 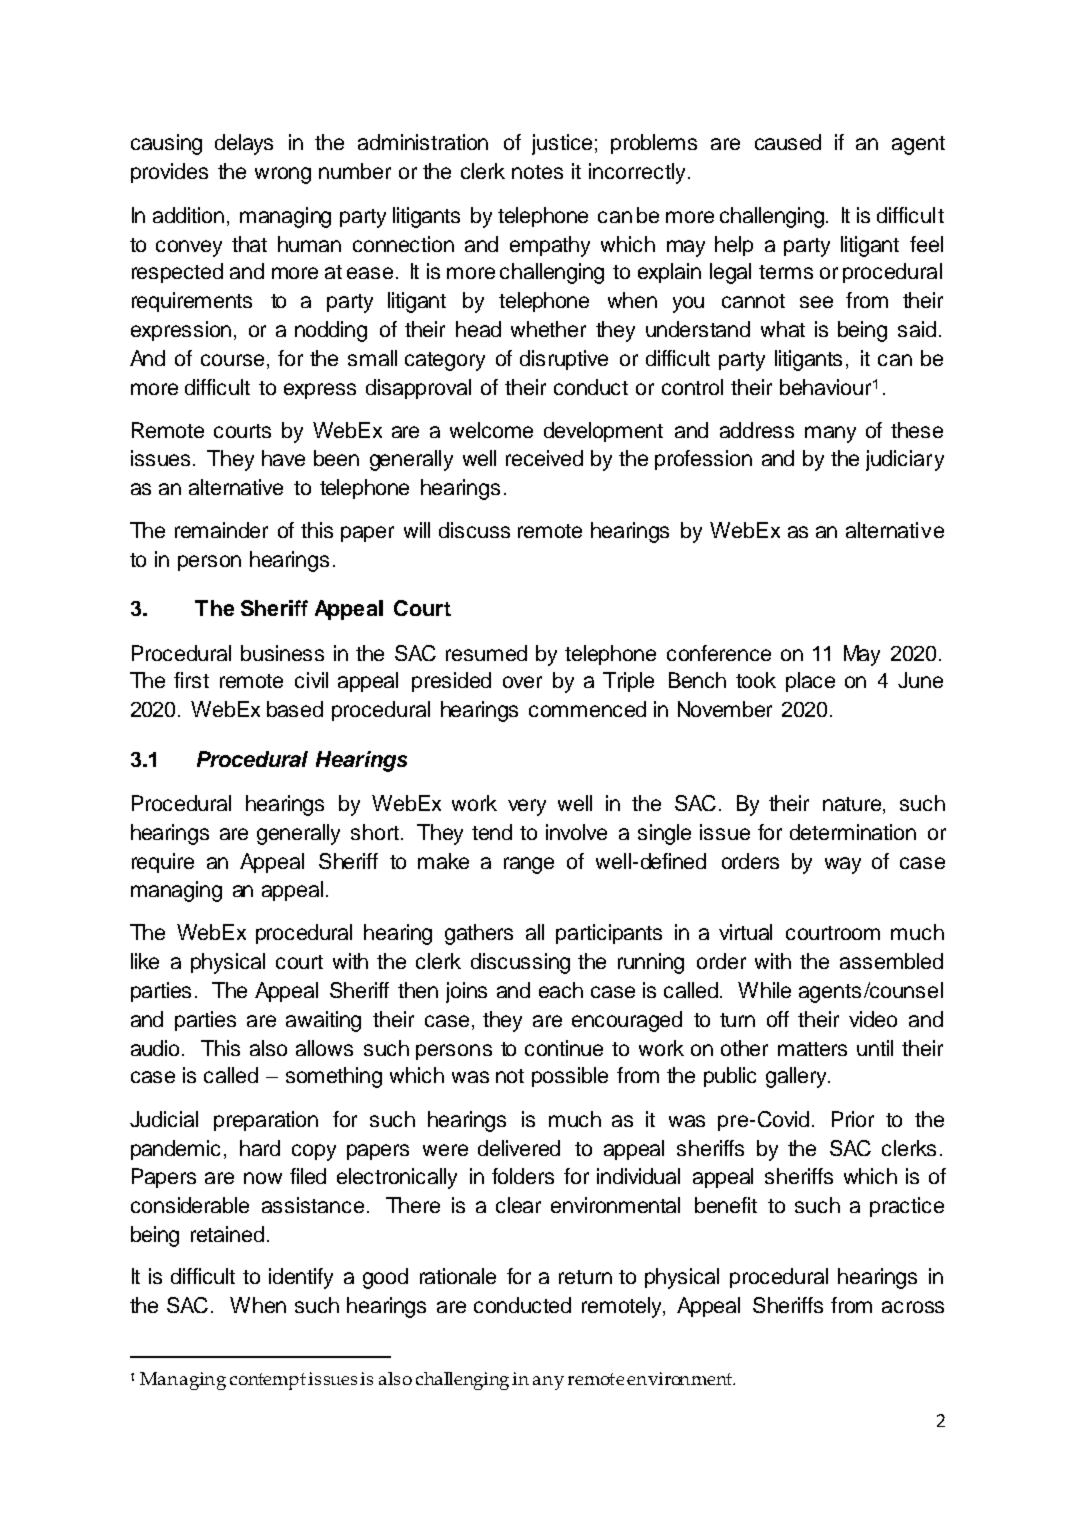 What do you see at coordinates (295, 709) in the screenshot?
I see `based` at bounding box center [295, 709].
